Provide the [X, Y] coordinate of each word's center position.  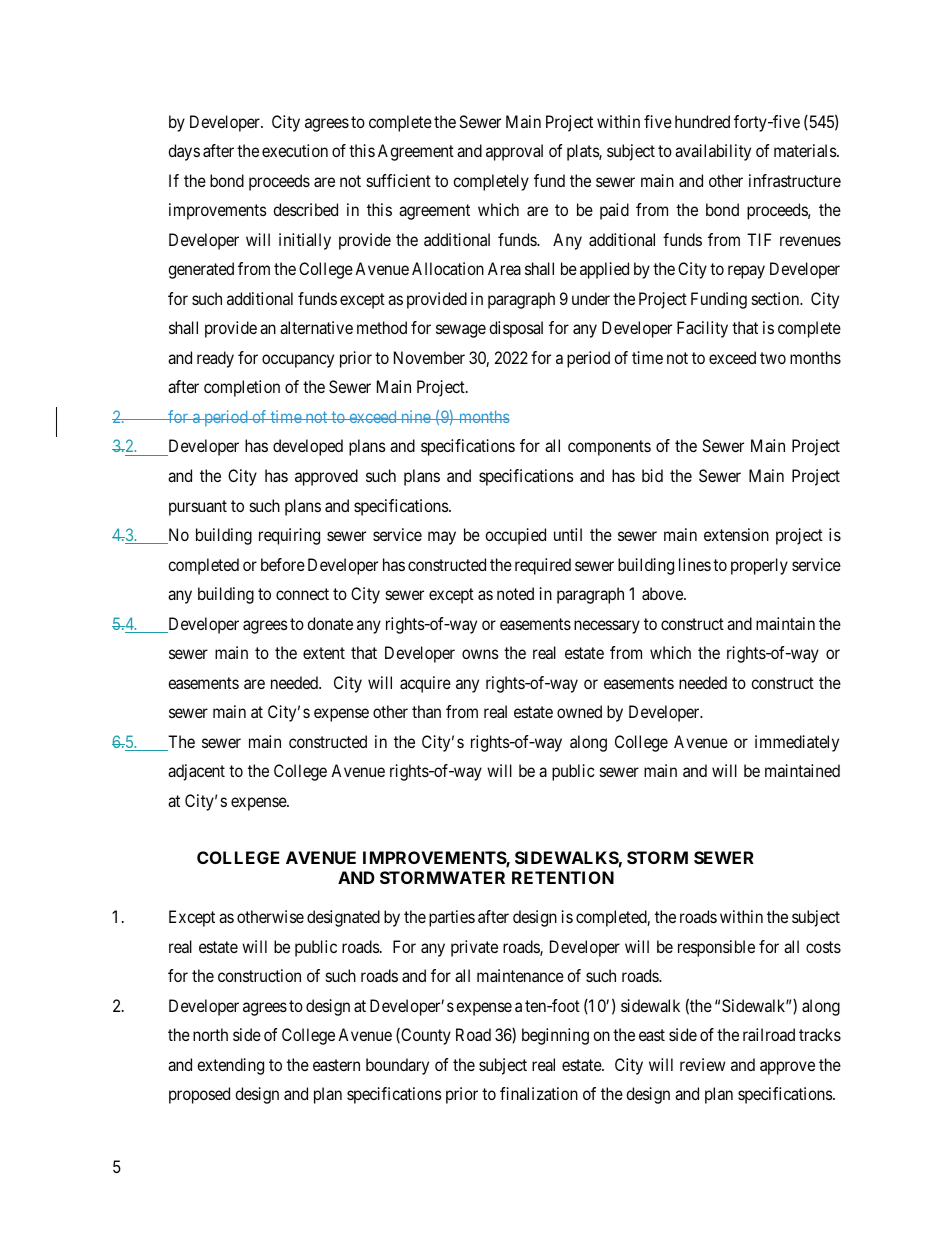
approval [514, 152]
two [773, 358]
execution [295, 150]
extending [230, 1066]
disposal [516, 329]
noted [515, 593]
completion [242, 388]
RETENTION [563, 877]
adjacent [196, 772]
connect [302, 594]
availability [713, 152]
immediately [797, 743]
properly [759, 566]
